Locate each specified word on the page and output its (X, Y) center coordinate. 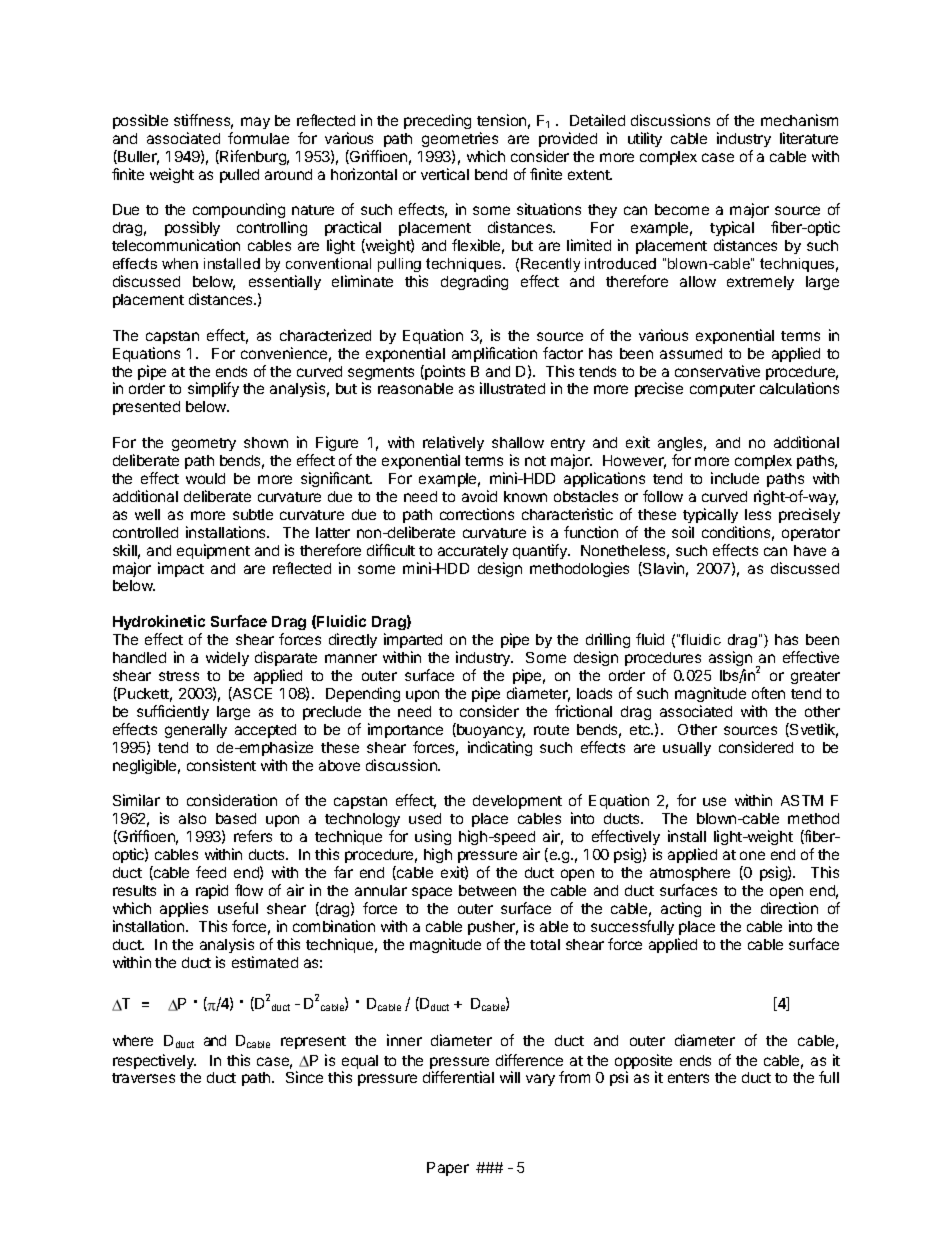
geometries (460, 139)
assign (730, 660)
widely (227, 658)
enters (688, 1078)
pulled (239, 176)
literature (809, 138)
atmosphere (690, 874)
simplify (213, 389)
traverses (143, 1078)
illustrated (512, 388)
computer (722, 390)
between (487, 890)
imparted (413, 640)
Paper (448, 1169)
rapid (212, 891)
